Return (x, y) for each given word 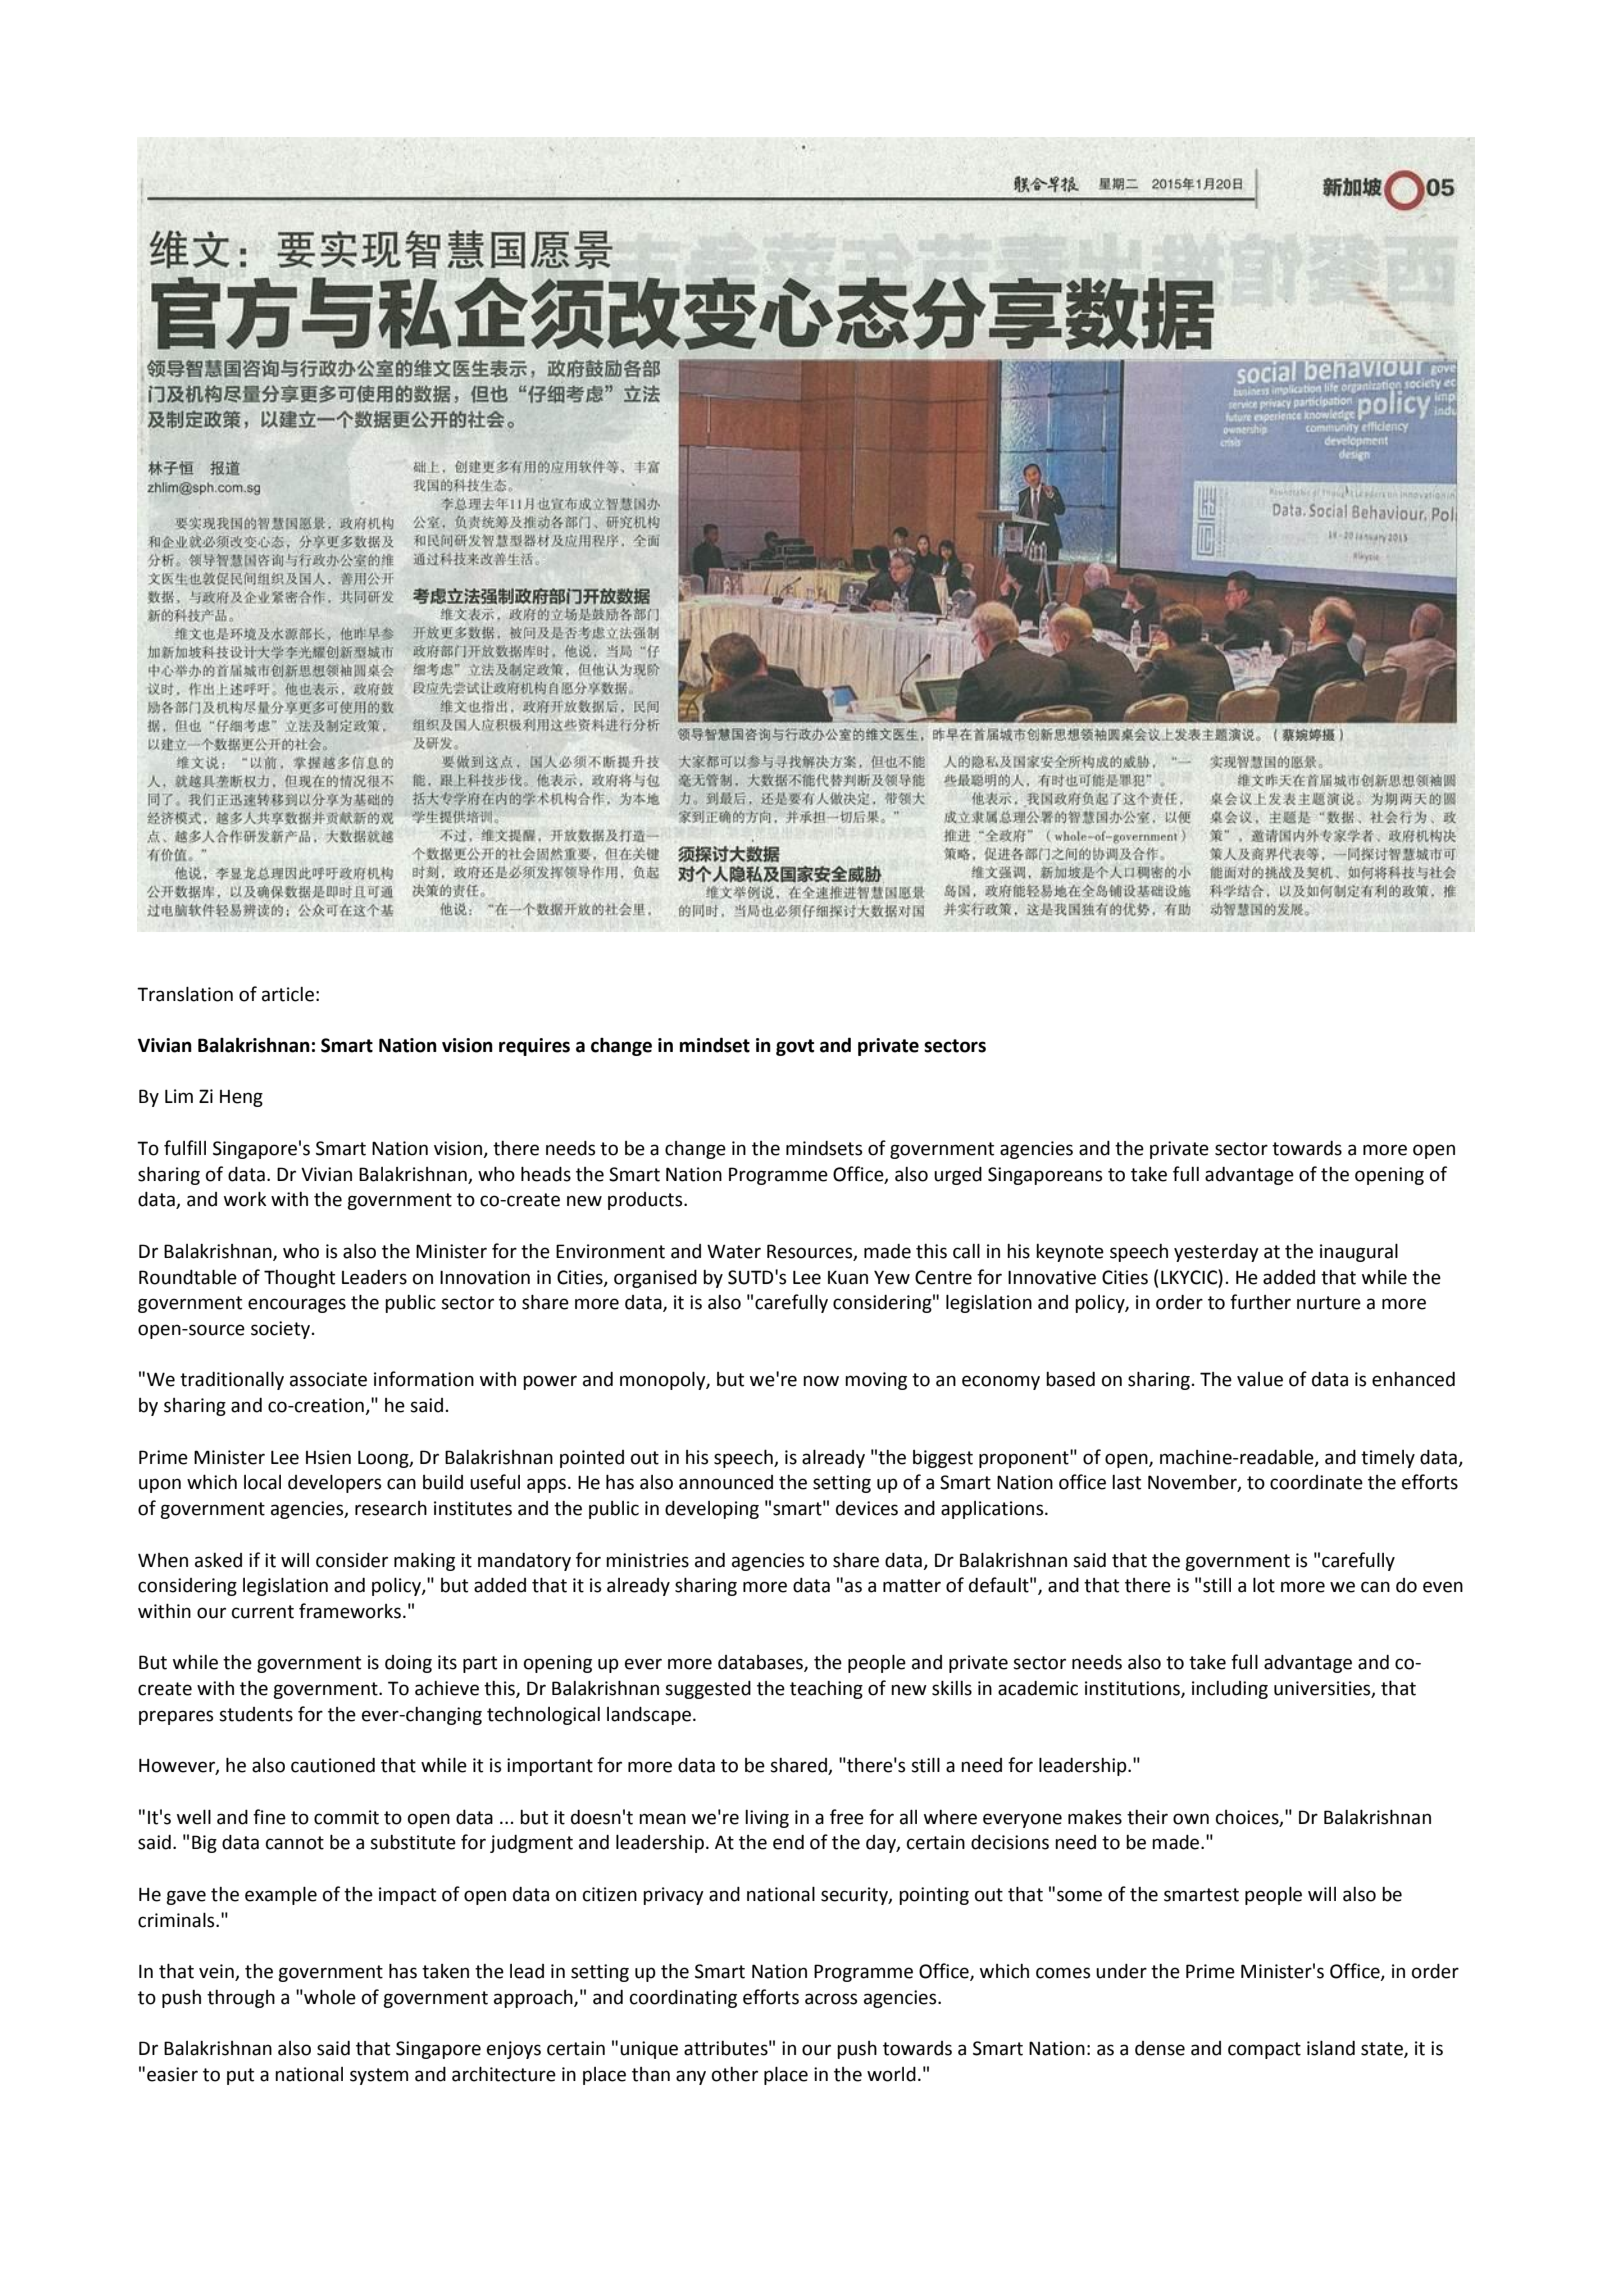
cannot (295, 1843)
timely (1388, 1459)
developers (334, 1483)
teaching (826, 1690)
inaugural (1359, 1252)
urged (958, 1176)
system (379, 2076)
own (1191, 1819)
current (263, 1612)
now (821, 1381)
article (288, 994)
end (788, 1842)
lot (1264, 1585)
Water (734, 1251)
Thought (299, 1279)
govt (795, 1047)
